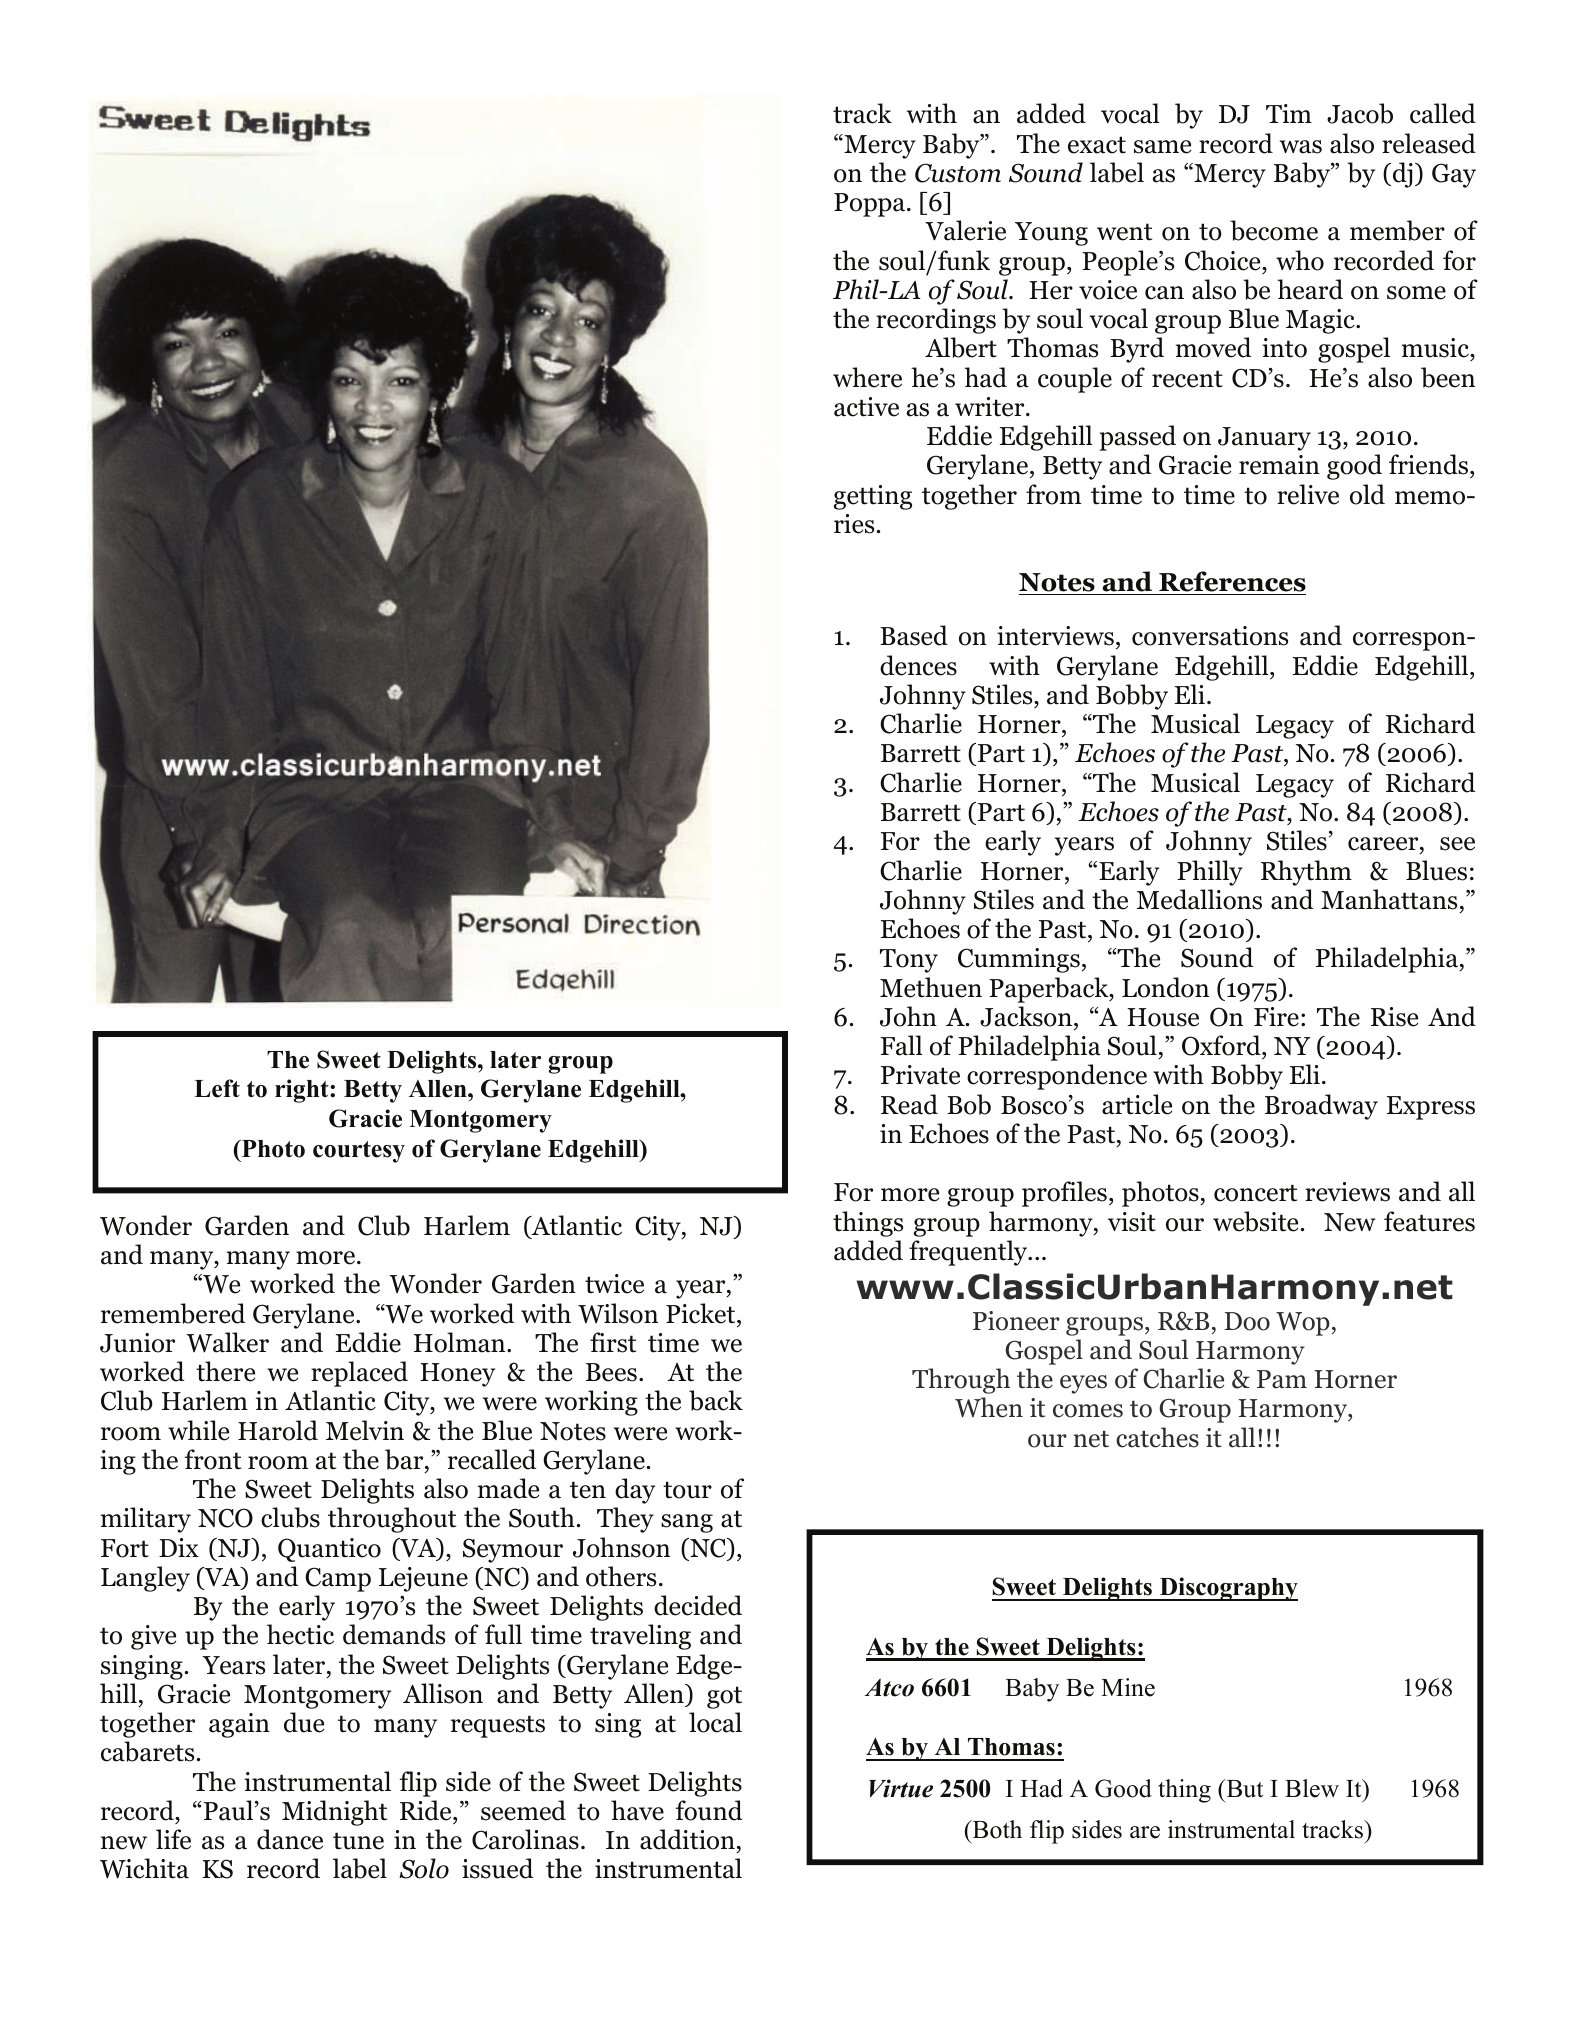 The image size is (1576, 2039). What do you see at coordinates (1301, 147) in the screenshot?
I see `was` at bounding box center [1301, 147].
